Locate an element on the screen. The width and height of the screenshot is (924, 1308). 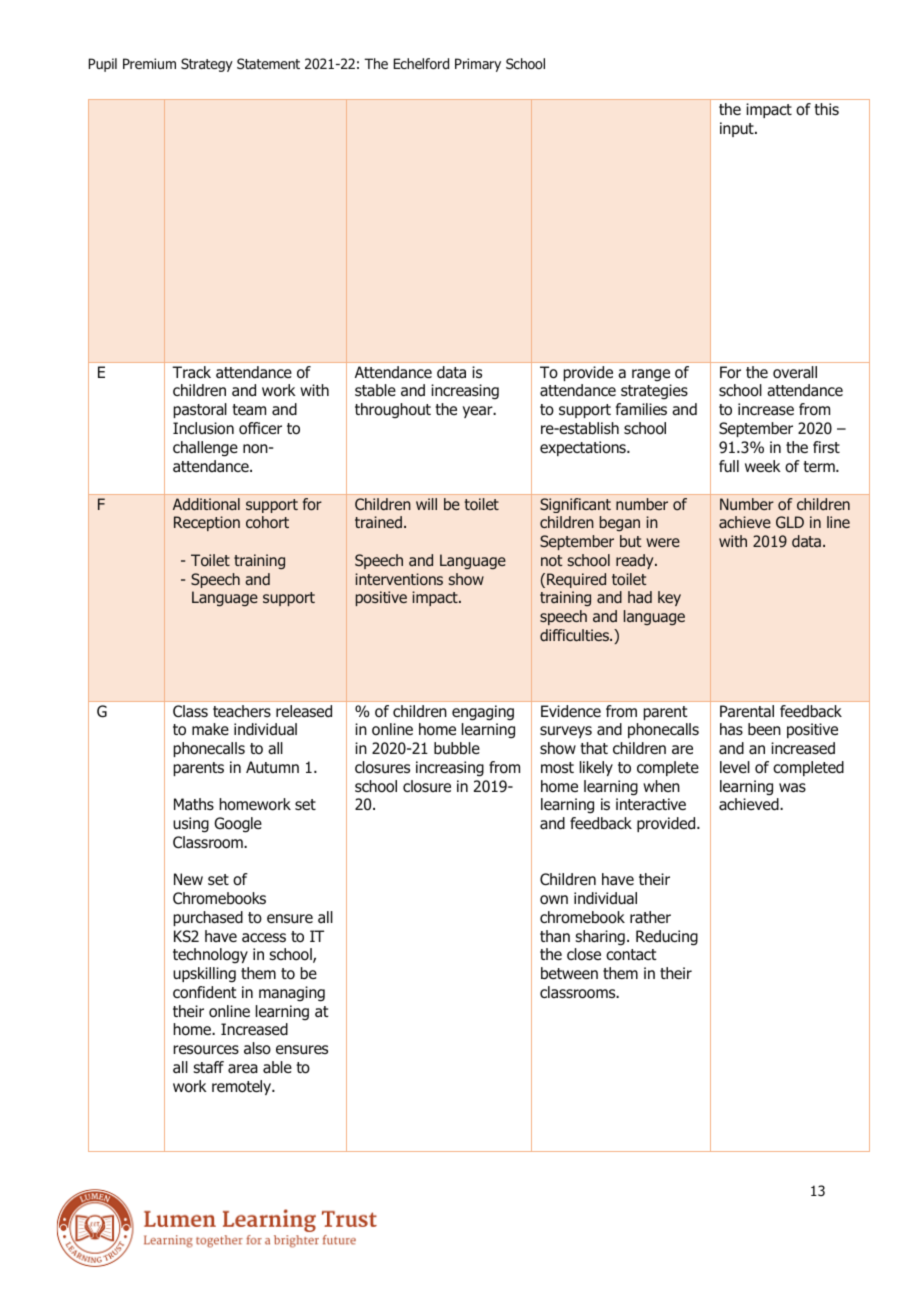
bubble is located at coordinates (457, 748).
